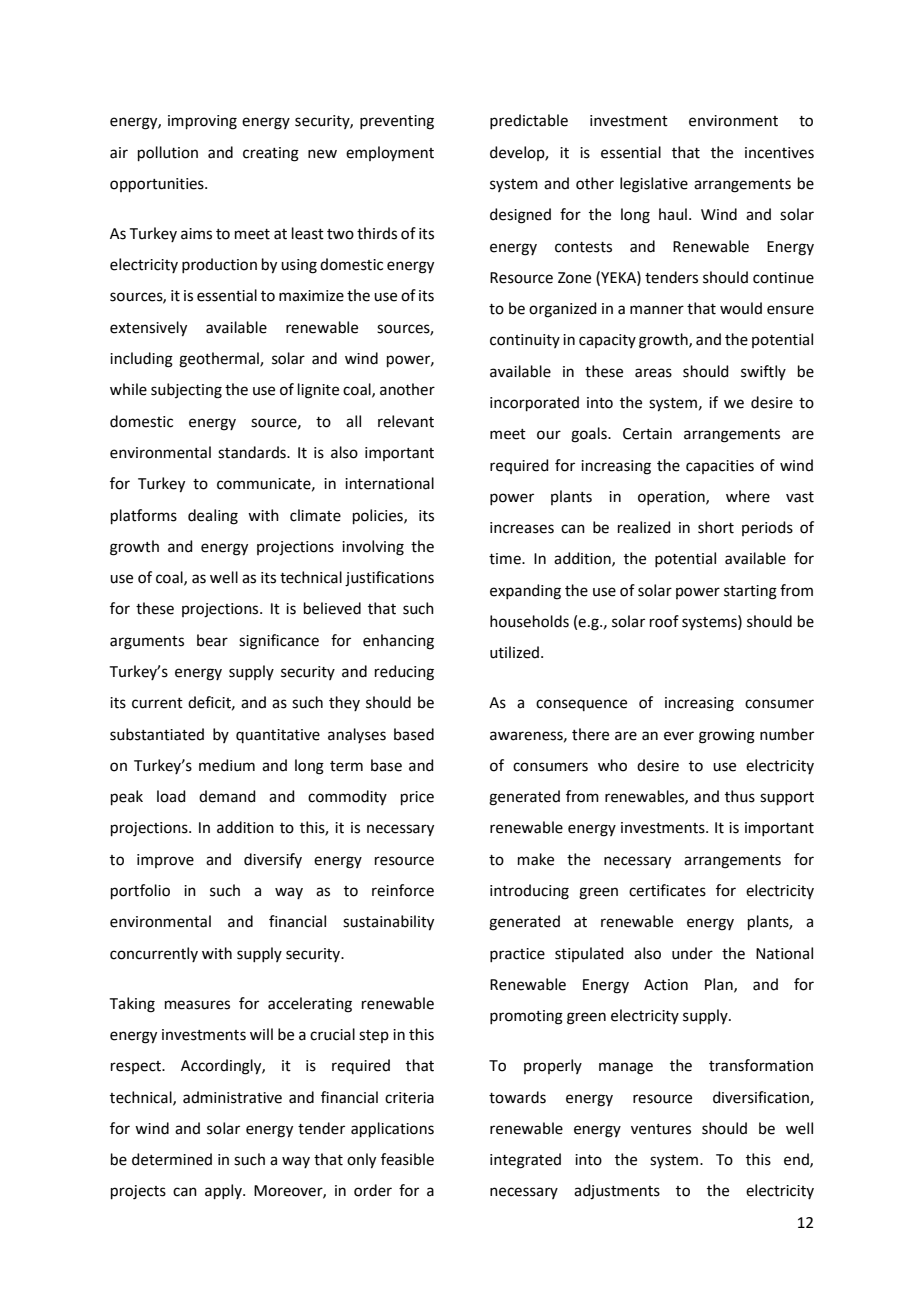 Image resolution: width=924 pixels, height=1308 pixels. What do you see at coordinates (168, 153) in the document?
I see `pollution` at bounding box center [168, 153].
